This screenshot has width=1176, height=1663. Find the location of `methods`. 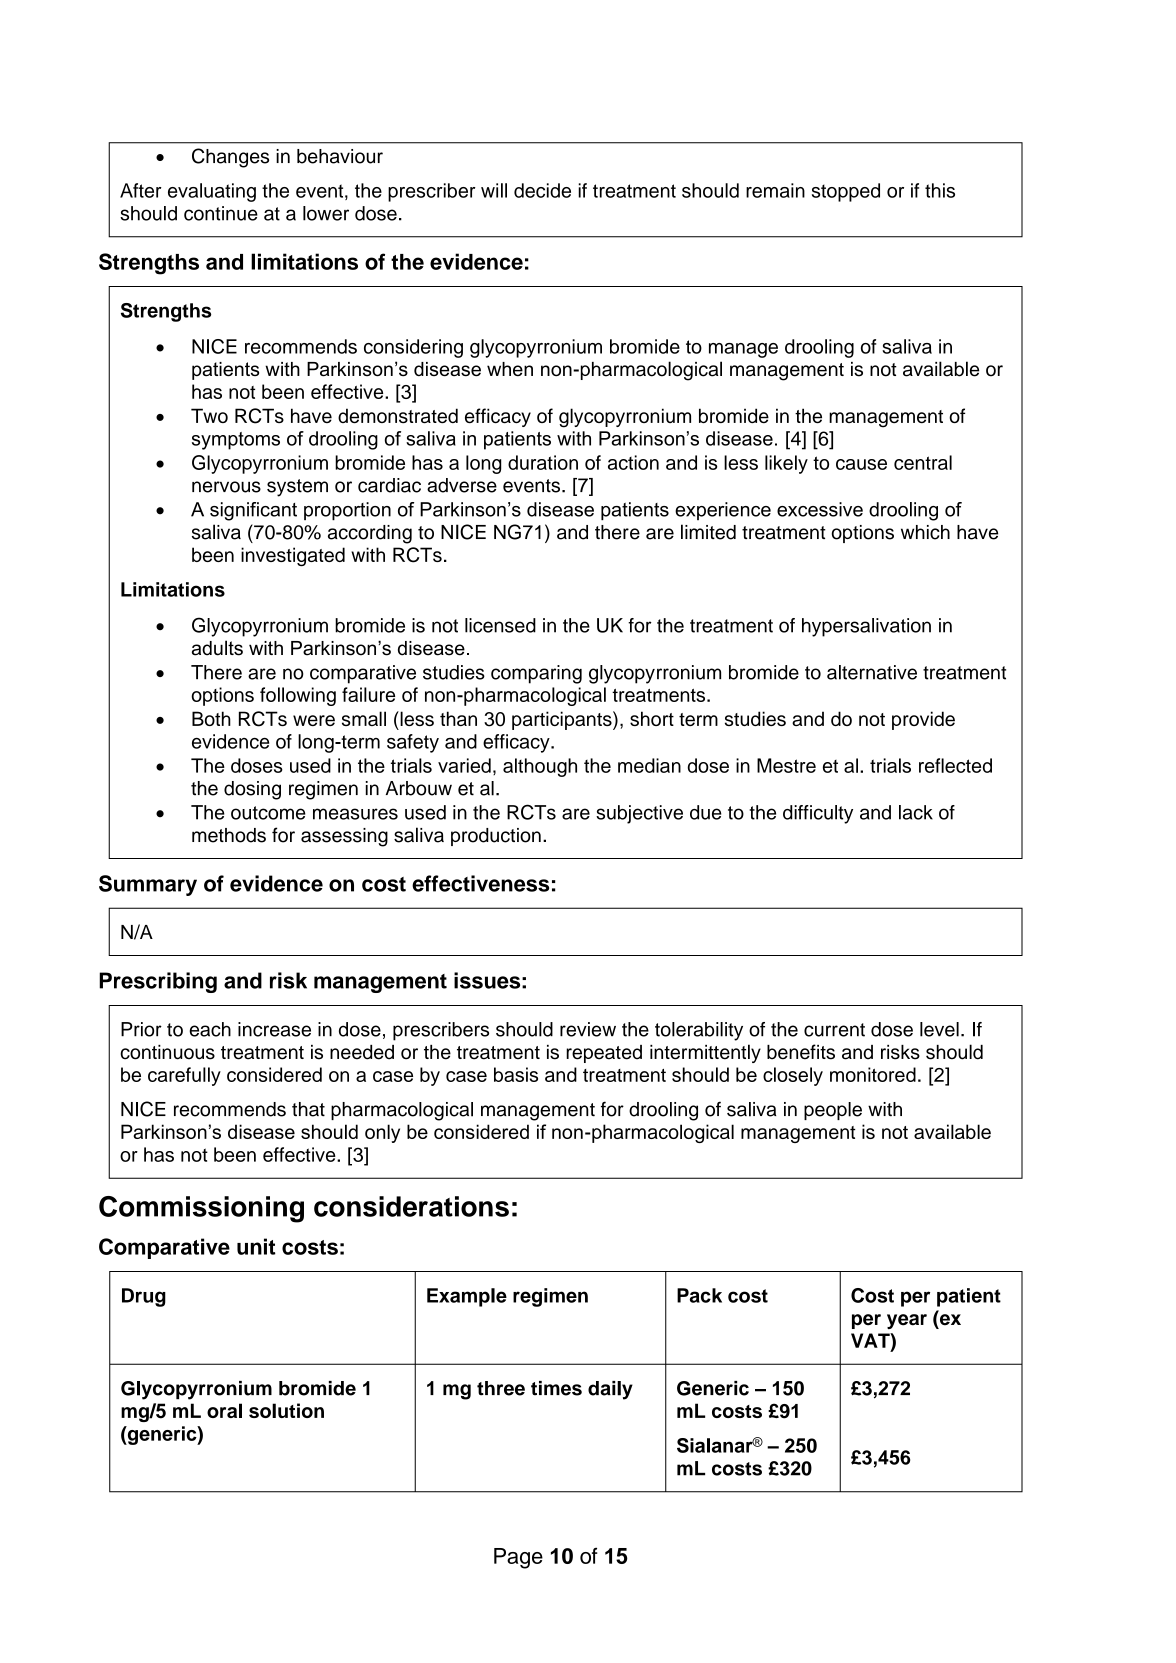

methods is located at coordinates (229, 835).
